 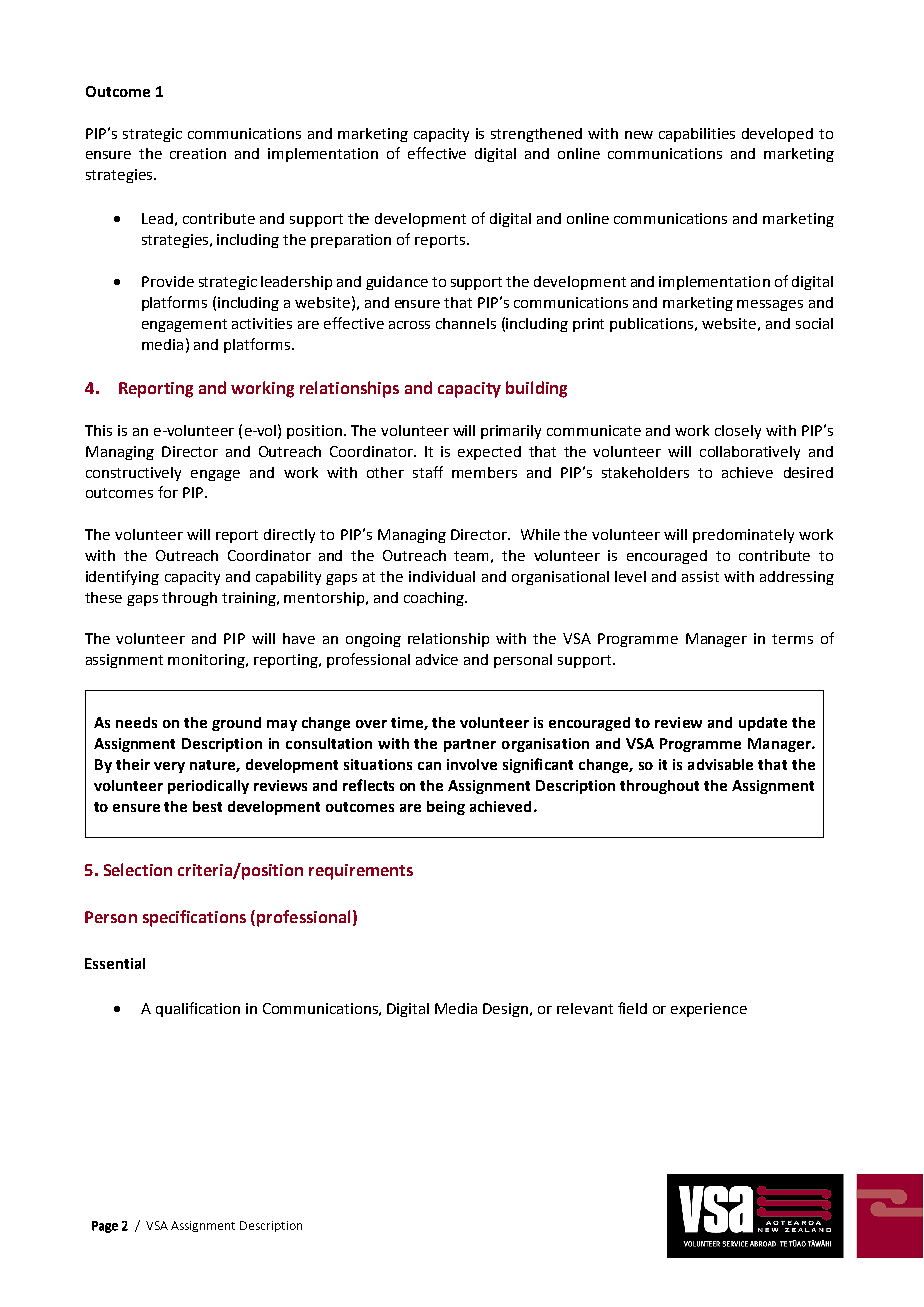 I want to click on creation, so click(x=198, y=153).
